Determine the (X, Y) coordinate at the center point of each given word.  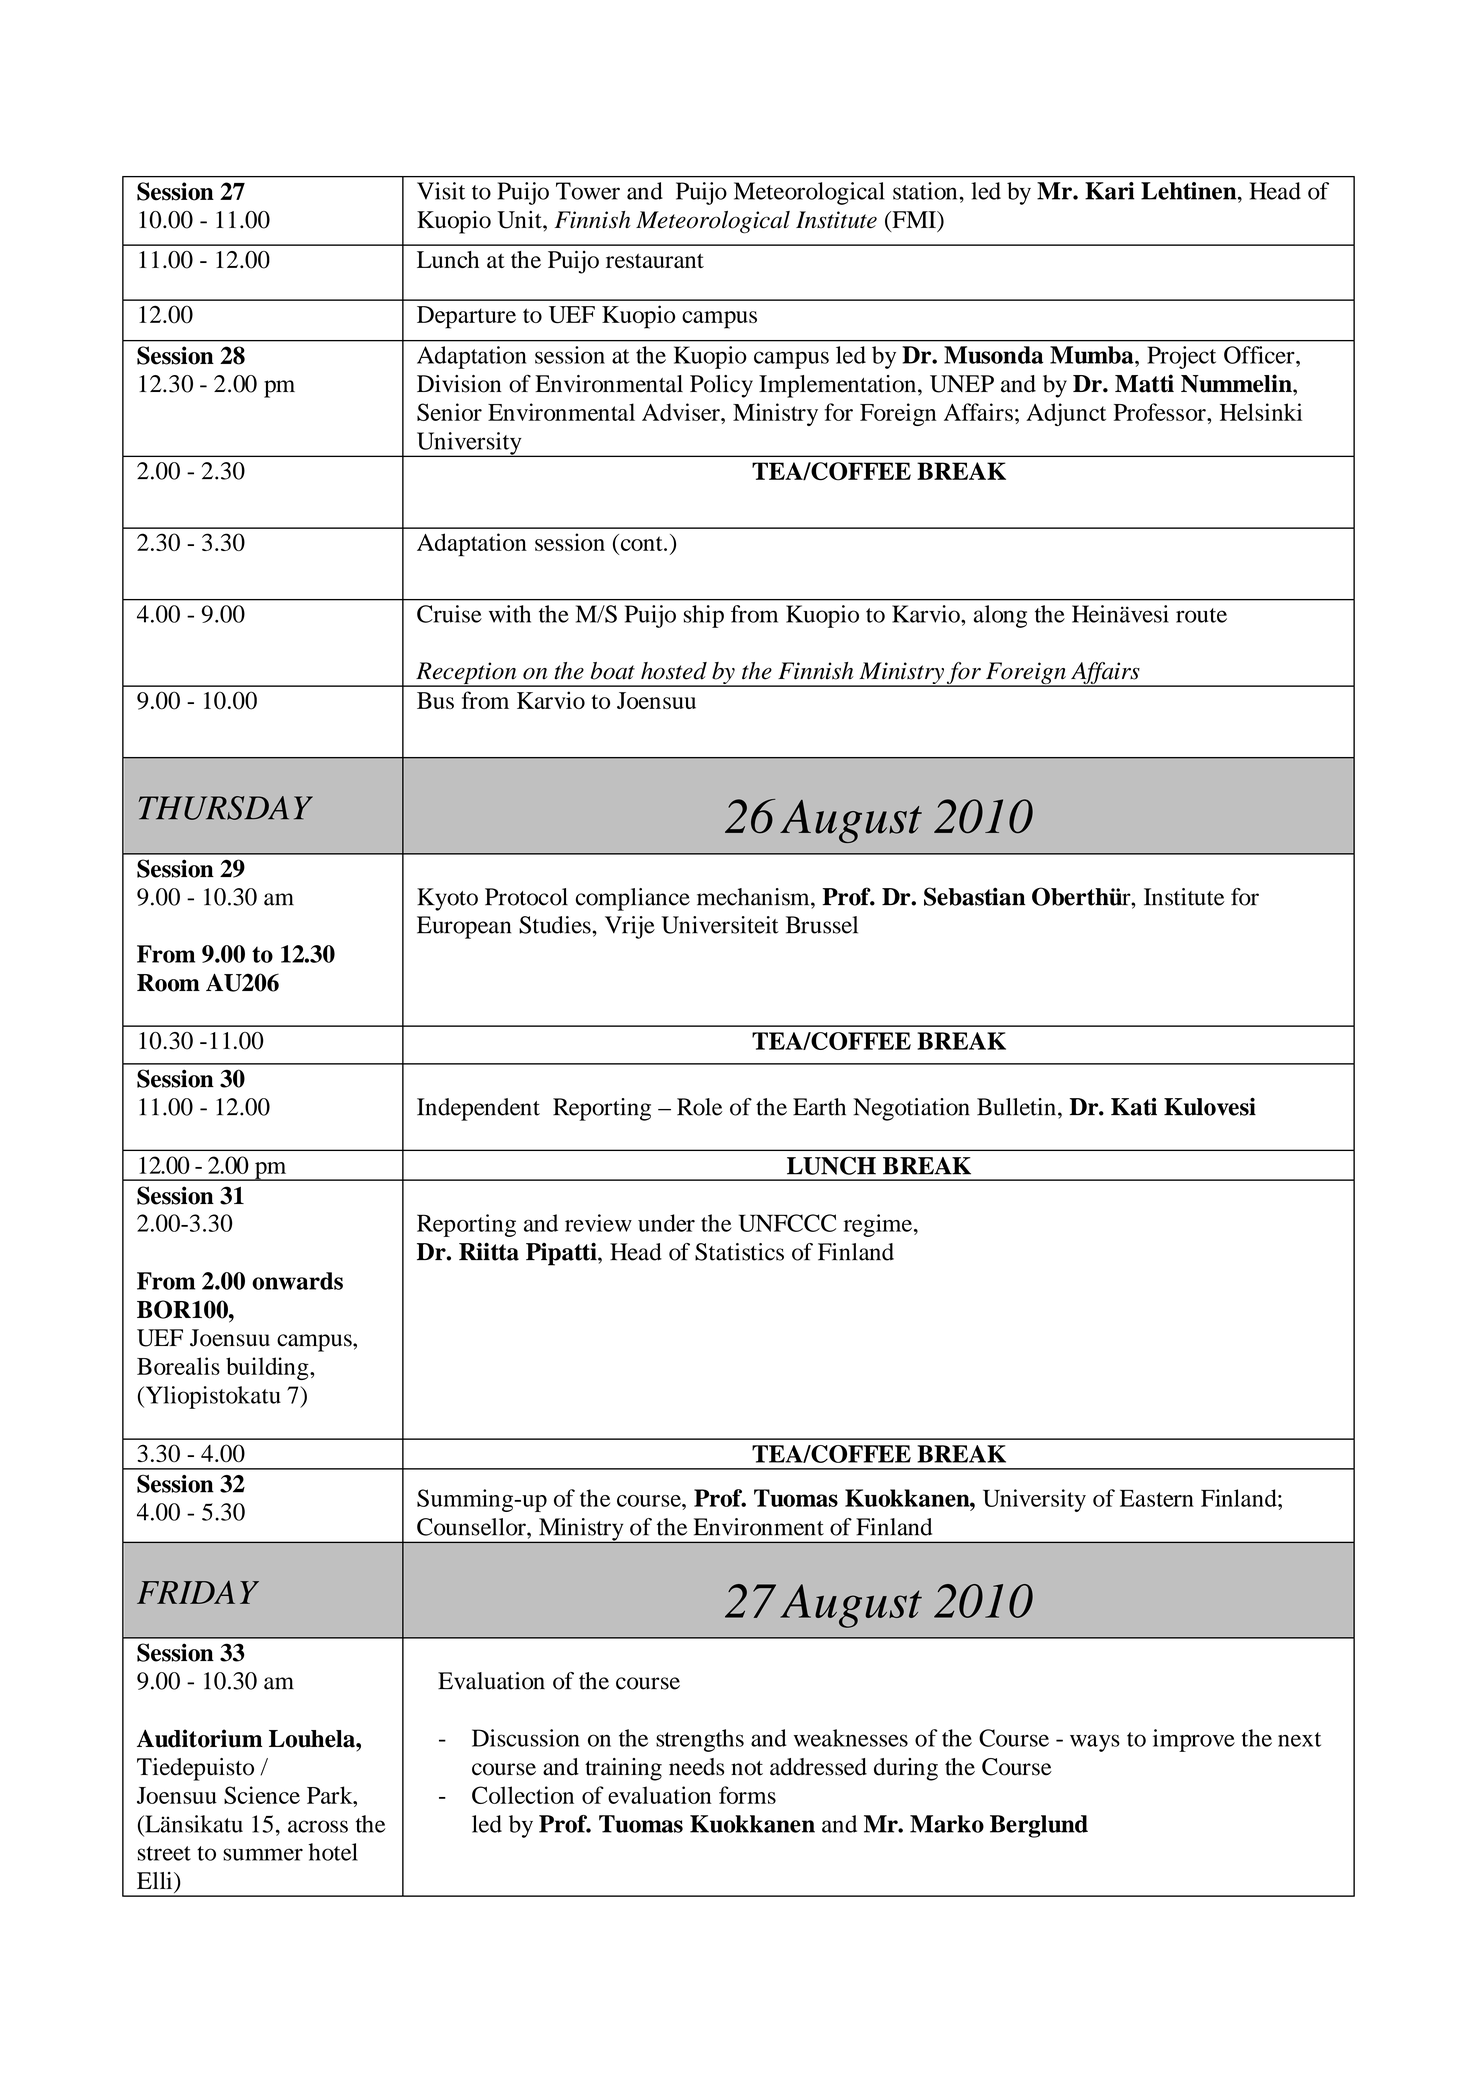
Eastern (1157, 1498)
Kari (1109, 191)
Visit (441, 191)
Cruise (449, 614)
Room (168, 983)
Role (700, 1107)
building (268, 1368)
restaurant (655, 261)
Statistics (739, 1252)
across (318, 1826)
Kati (1134, 1107)
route (1201, 615)
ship (703, 616)
